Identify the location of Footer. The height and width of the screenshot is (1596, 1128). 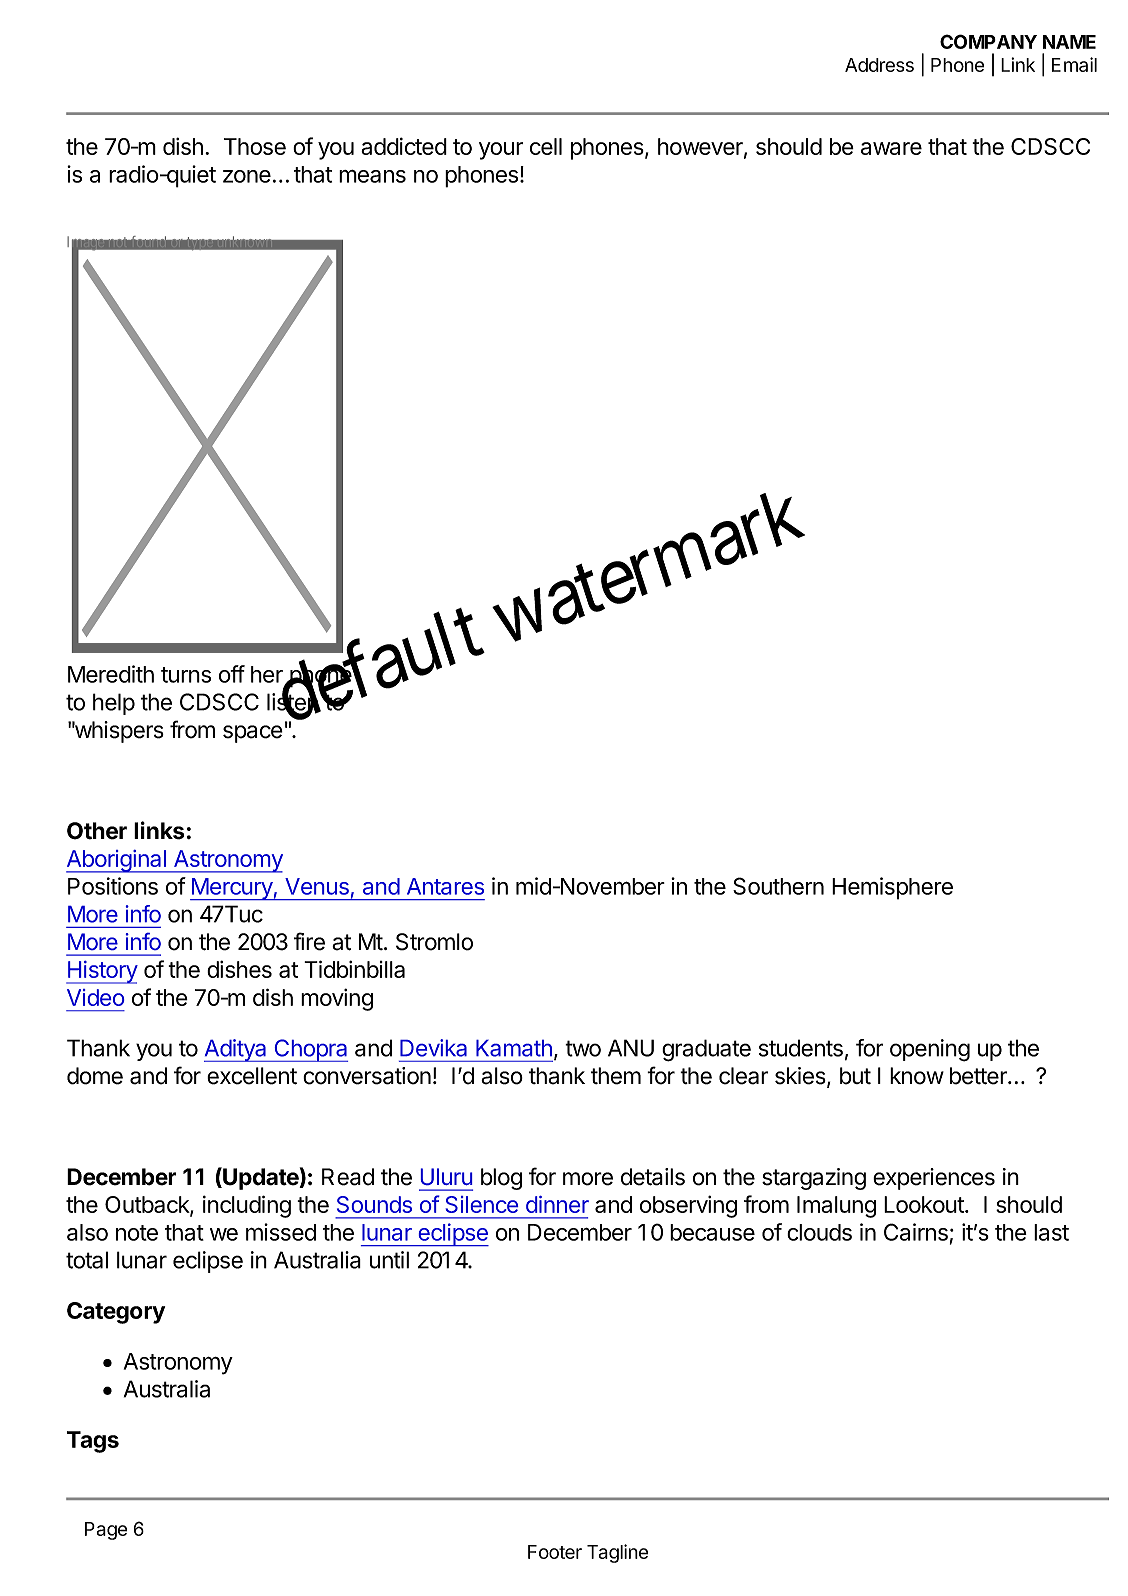
(555, 1552).
